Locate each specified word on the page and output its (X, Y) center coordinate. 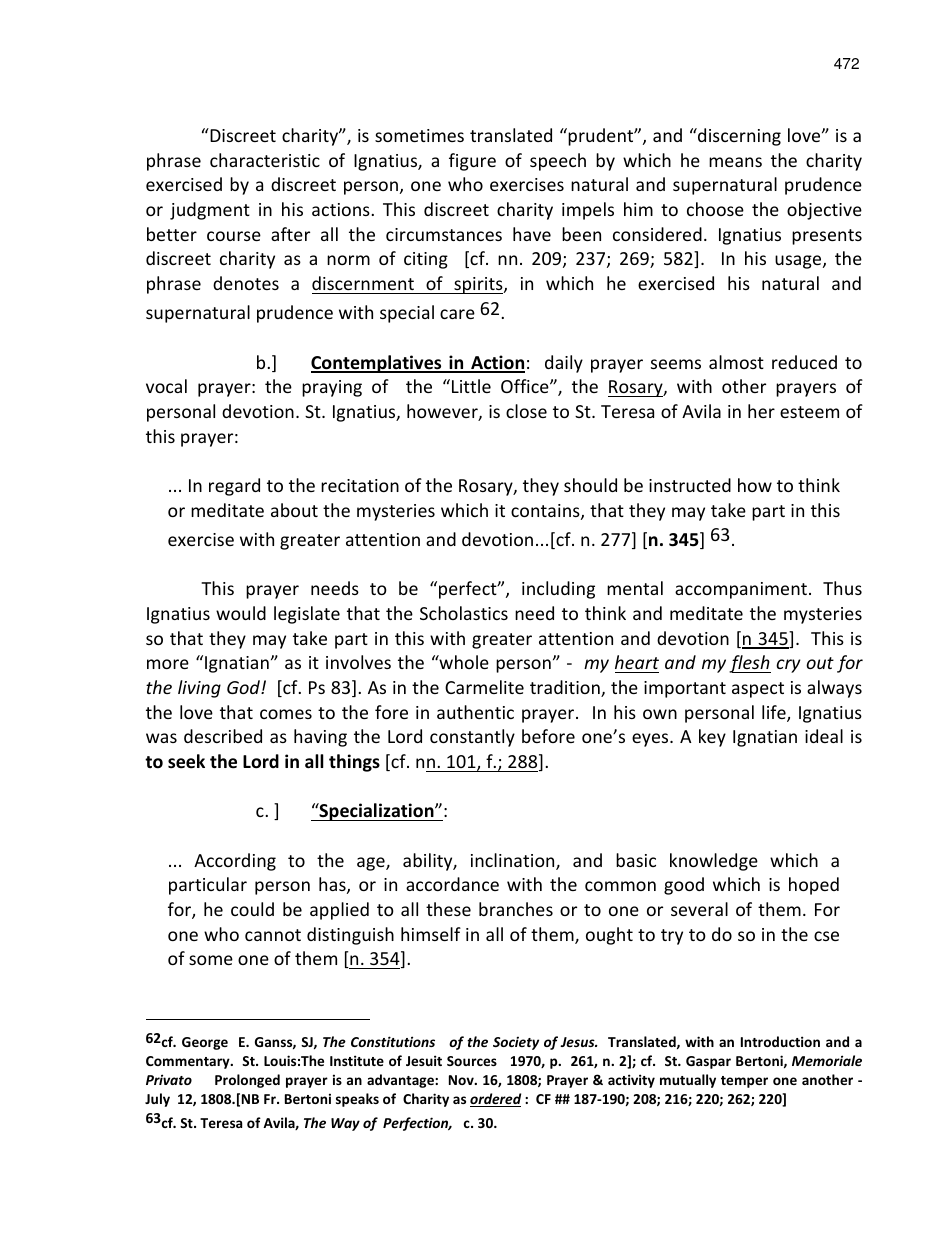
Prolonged (247, 1081)
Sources (472, 1061)
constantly (472, 738)
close (526, 411)
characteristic (265, 160)
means (735, 162)
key (712, 738)
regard (234, 487)
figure (472, 162)
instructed (690, 485)
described (223, 736)
